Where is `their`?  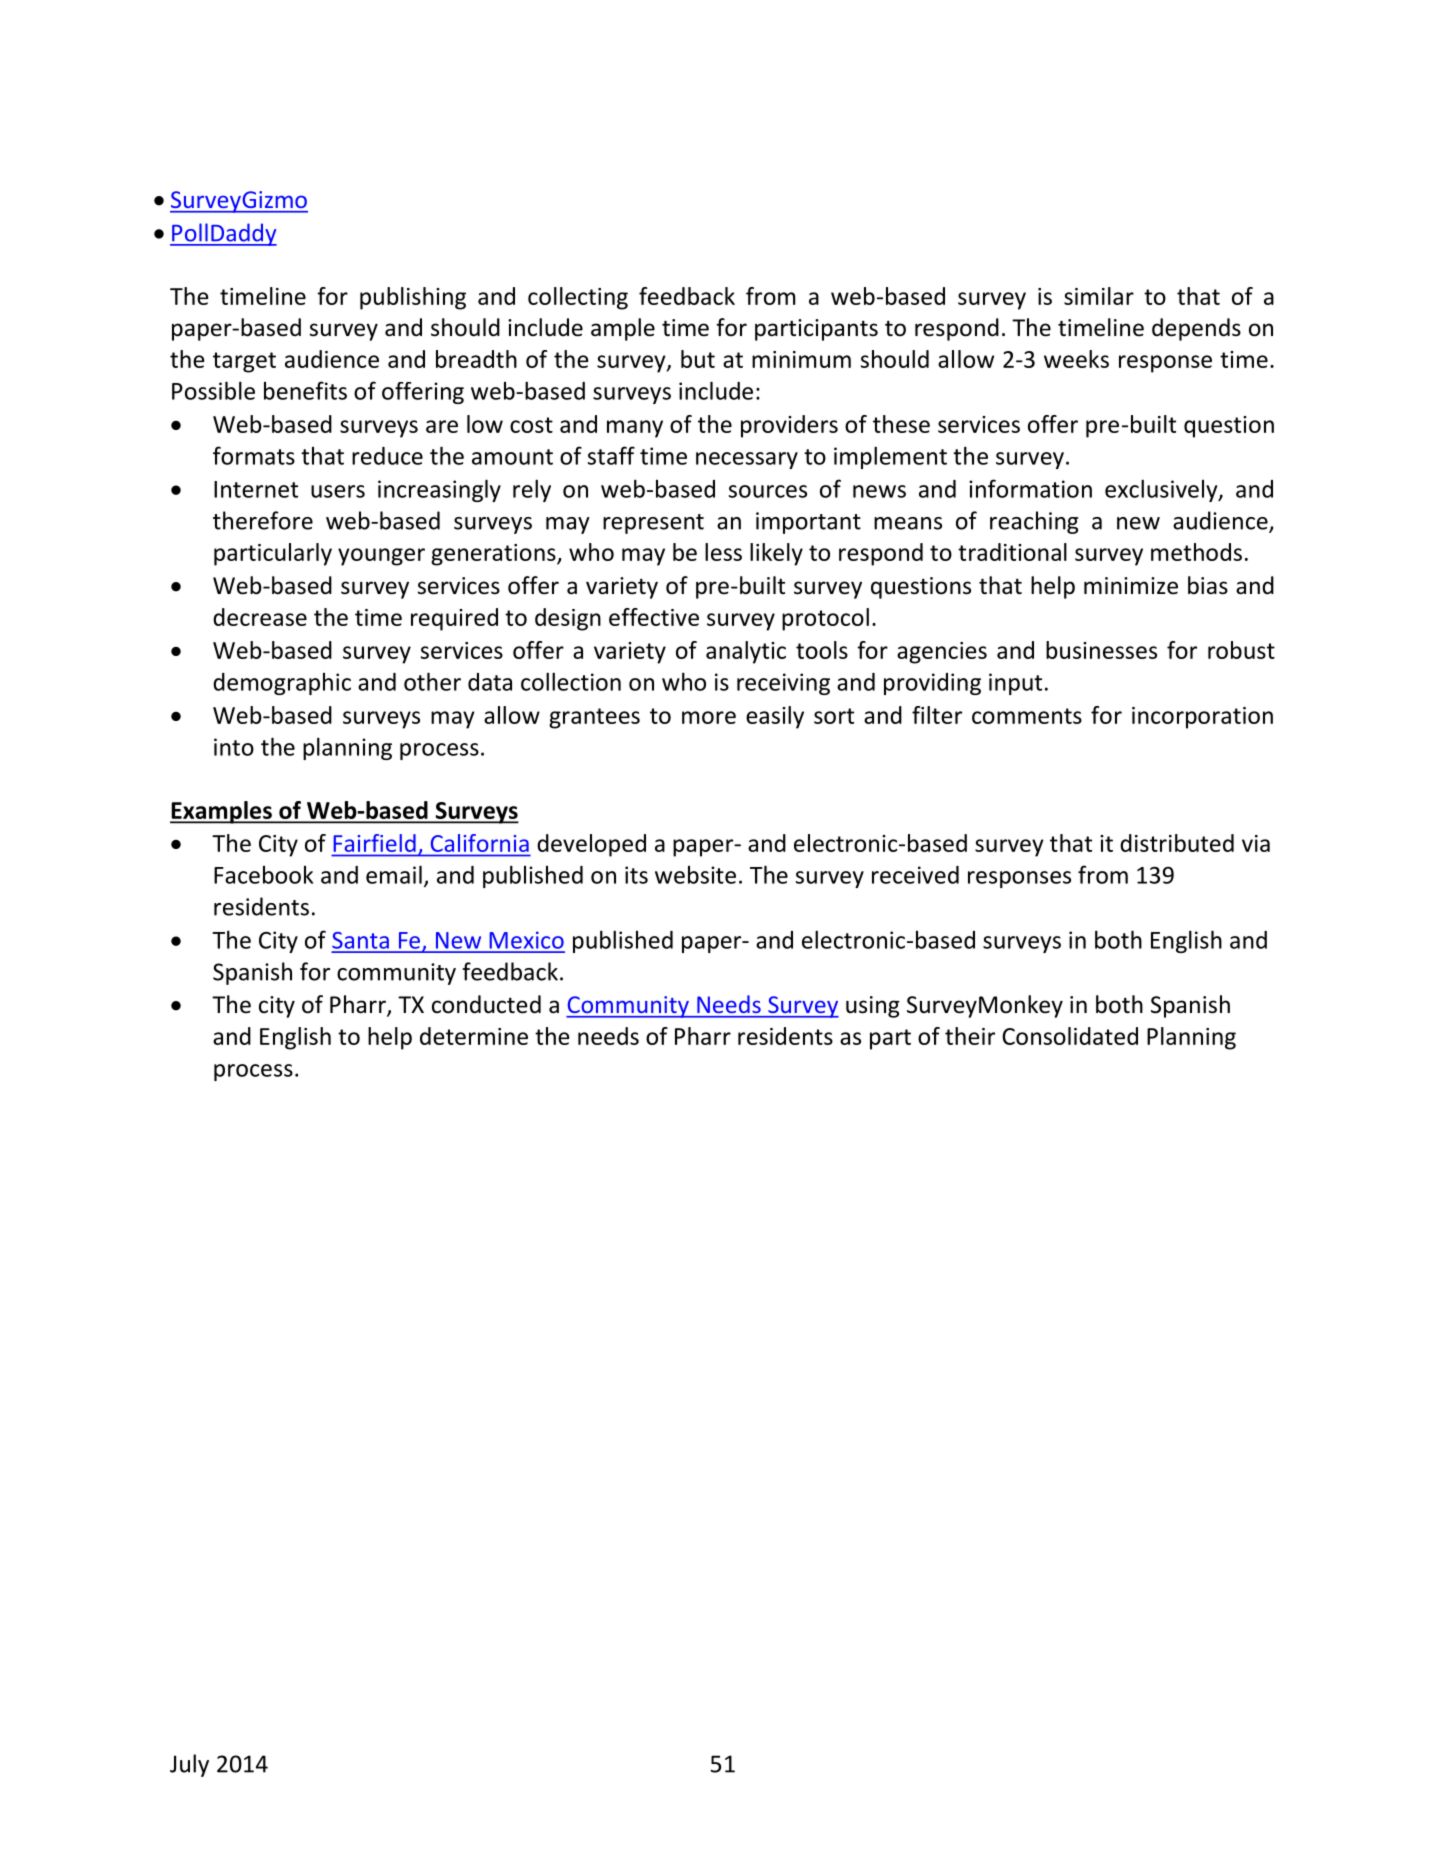
their is located at coordinates (970, 1036).
